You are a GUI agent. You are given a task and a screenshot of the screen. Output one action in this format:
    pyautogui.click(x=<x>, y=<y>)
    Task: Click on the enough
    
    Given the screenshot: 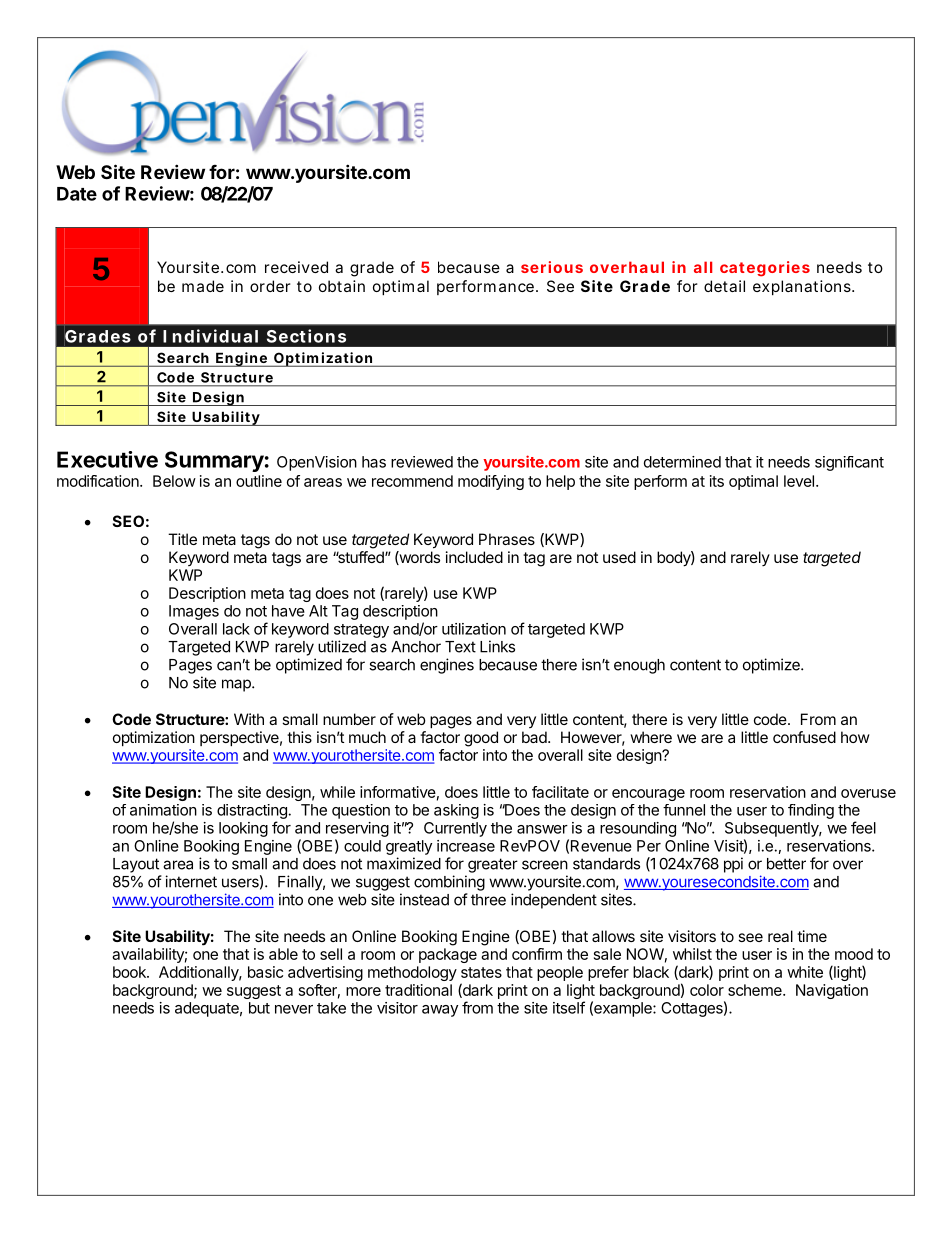 What is the action you would take?
    pyautogui.click(x=639, y=666)
